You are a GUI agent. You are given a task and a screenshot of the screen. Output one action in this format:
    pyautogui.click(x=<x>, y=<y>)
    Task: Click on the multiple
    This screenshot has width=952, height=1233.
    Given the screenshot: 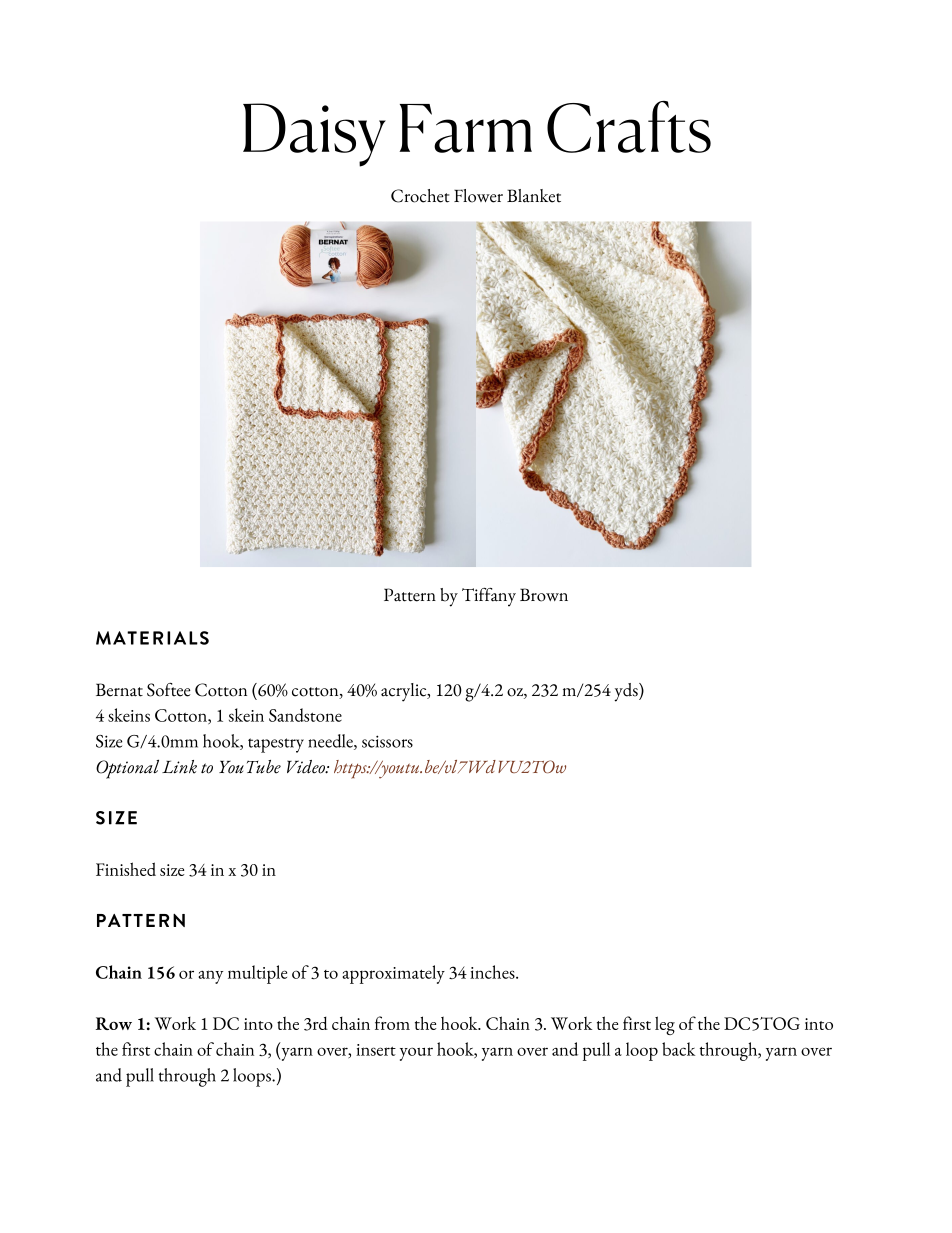 What is the action you would take?
    pyautogui.click(x=257, y=974)
